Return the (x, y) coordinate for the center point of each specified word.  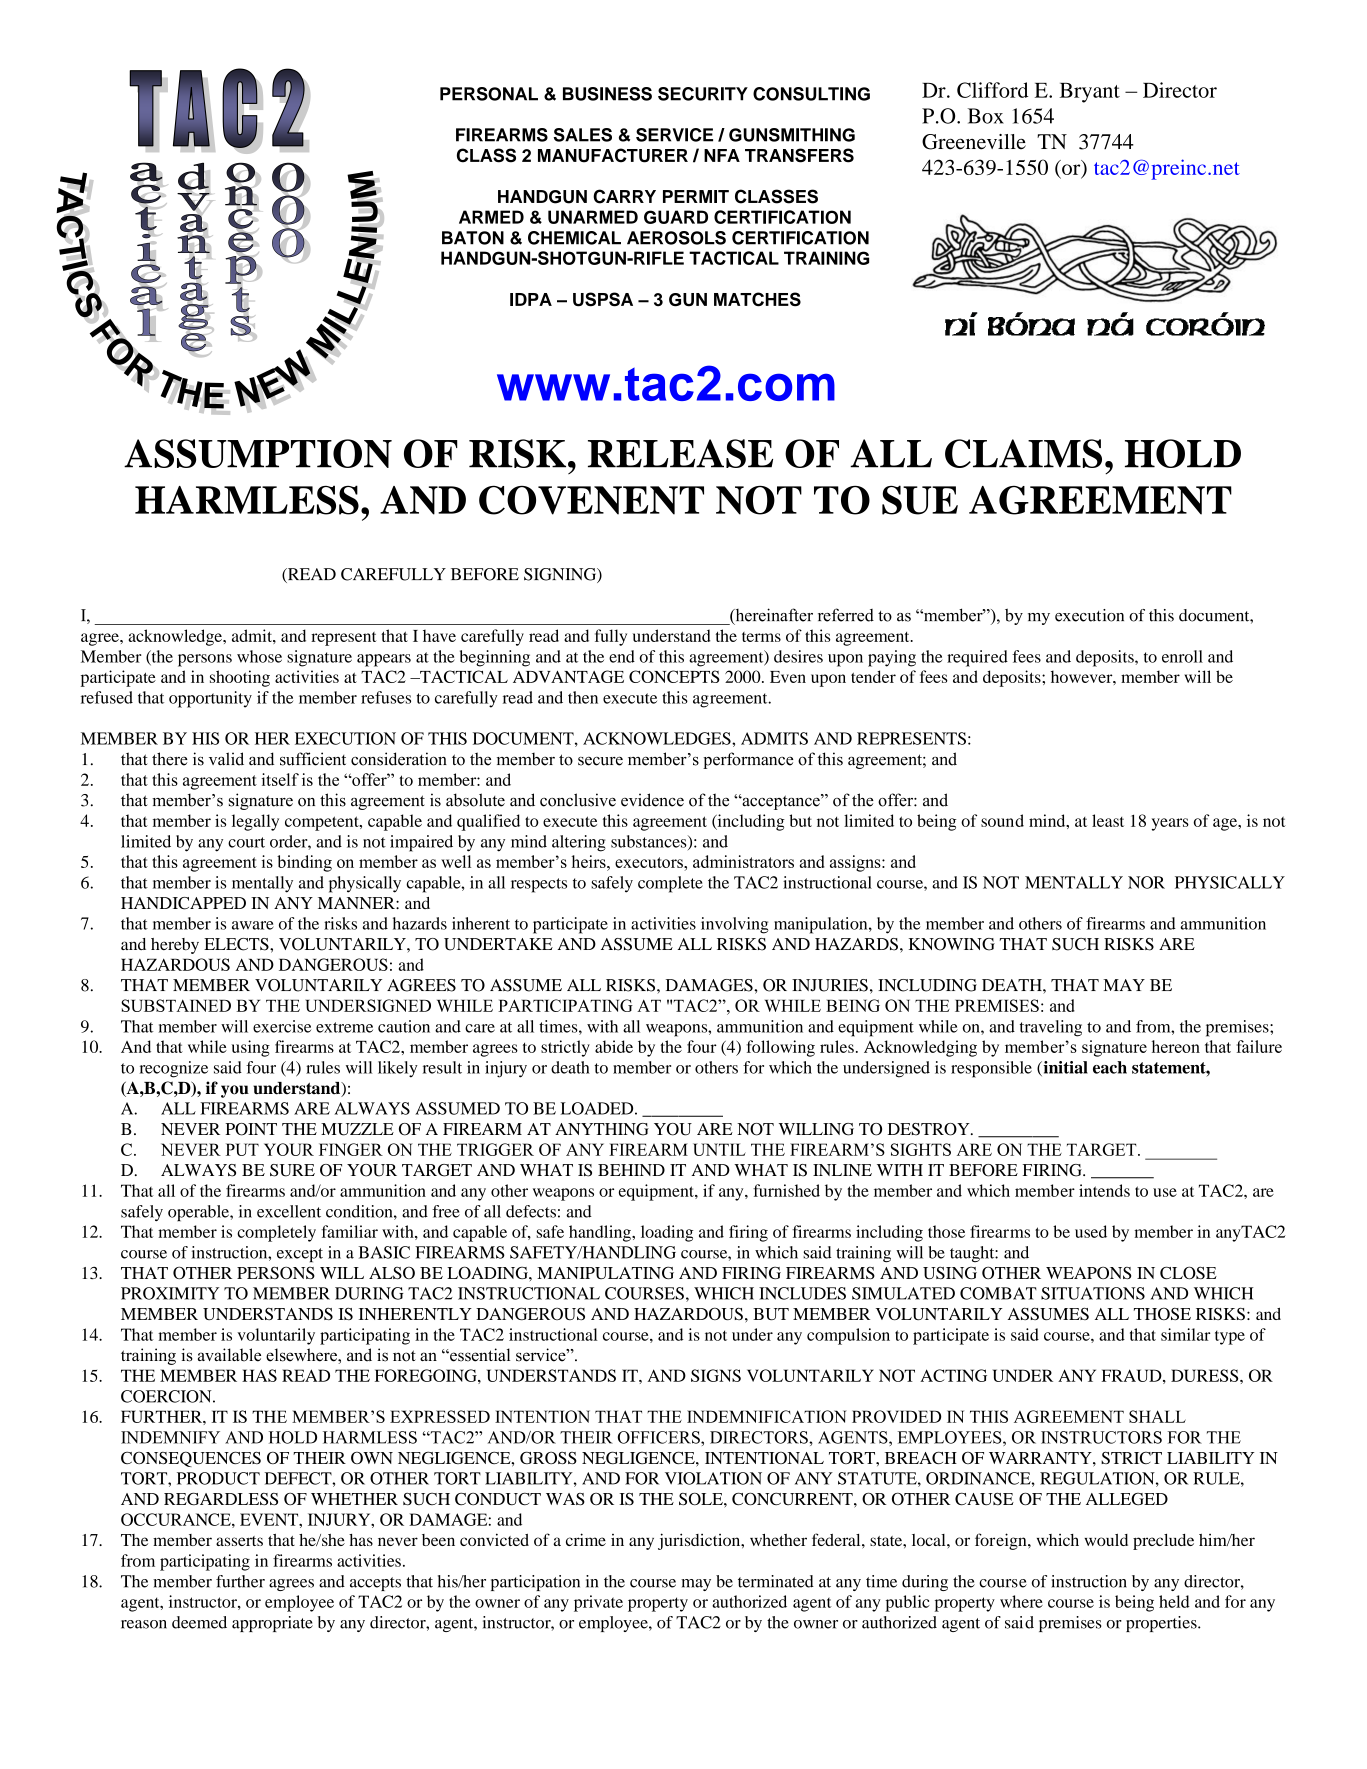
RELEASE (680, 453)
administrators (743, 861)
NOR (1146, 882)
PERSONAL (489, 94)
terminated (776, 1581)
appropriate (272, 1624)
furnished (786, 1190)
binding (304, 863)
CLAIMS (1023, 453)
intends (1104, 1190)
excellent (289, 1211)
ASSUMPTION (258, 453)
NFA (722, 155)
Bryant (1090, 93)
